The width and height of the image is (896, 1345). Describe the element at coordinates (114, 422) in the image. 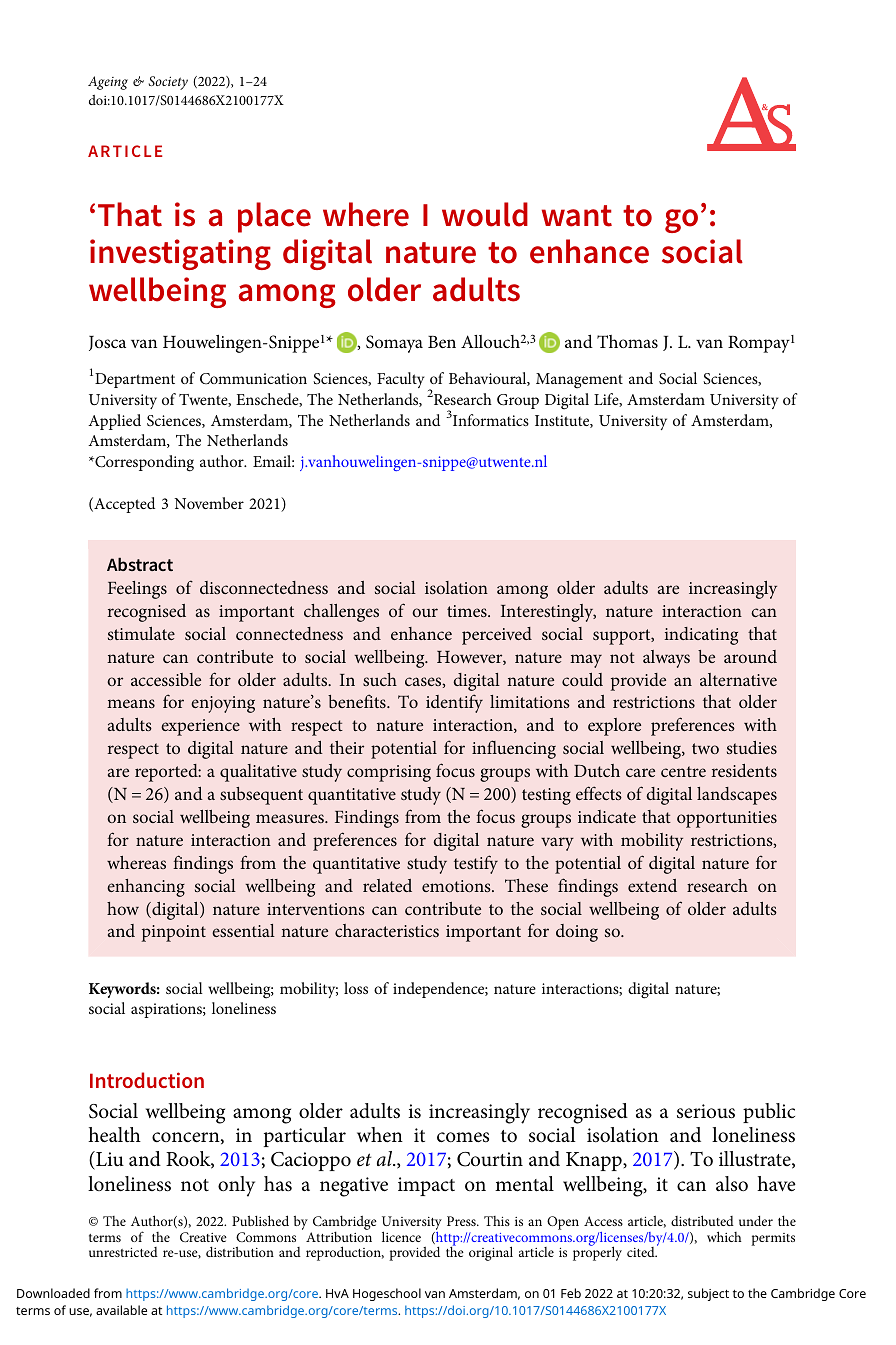

I see `Applied` at that location.
